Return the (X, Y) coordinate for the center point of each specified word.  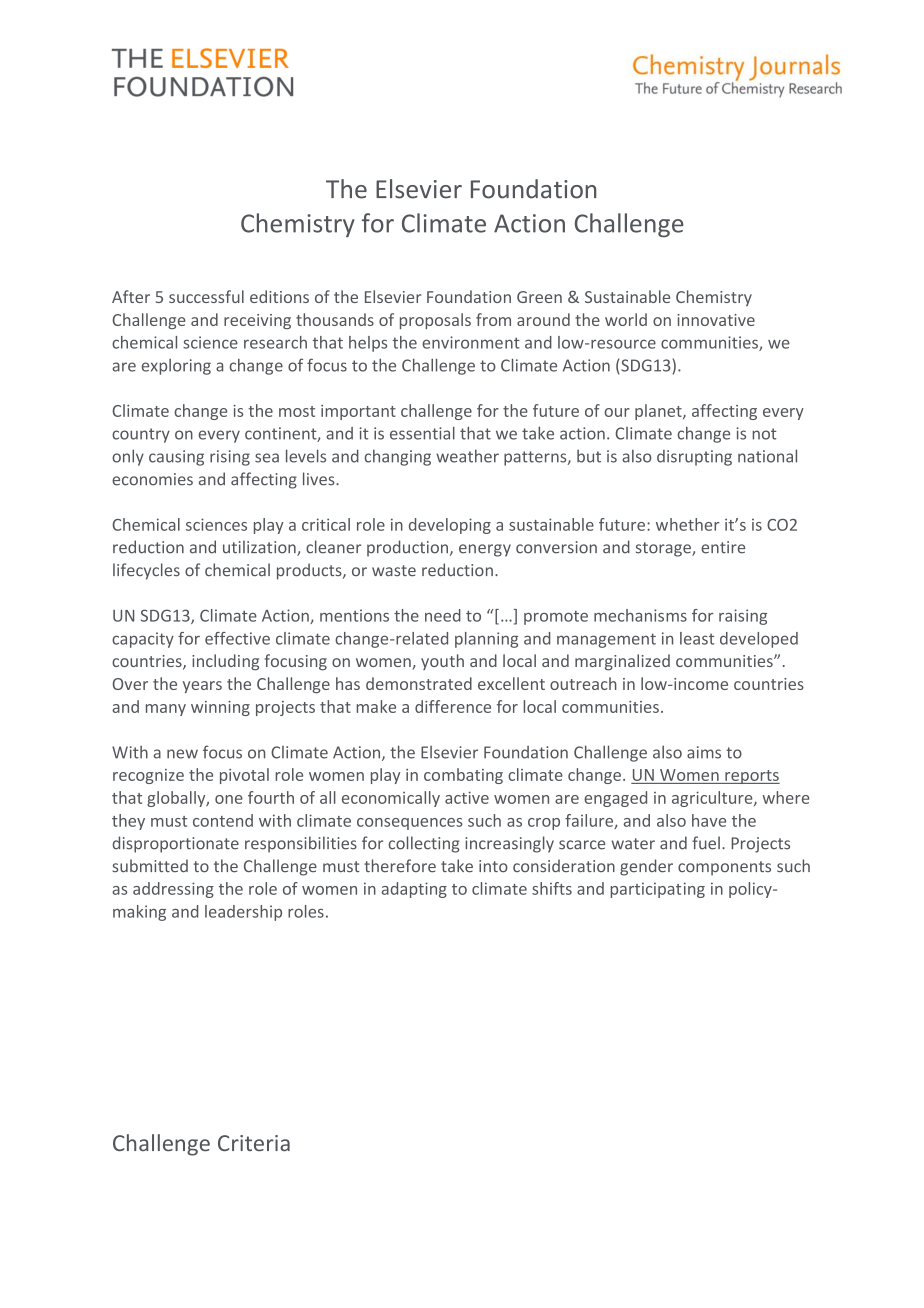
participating (657, 890)
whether (688, 524)
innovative (716, 320)
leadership (243, 913)
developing (450, 526)
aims (704, 752)
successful (206, 296)
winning (220, 708)
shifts (552, 888)
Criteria (254, 1143)
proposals (435, 321)
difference (453, 706)
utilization (260, 548)
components (724, 868)
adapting (414, 890)
